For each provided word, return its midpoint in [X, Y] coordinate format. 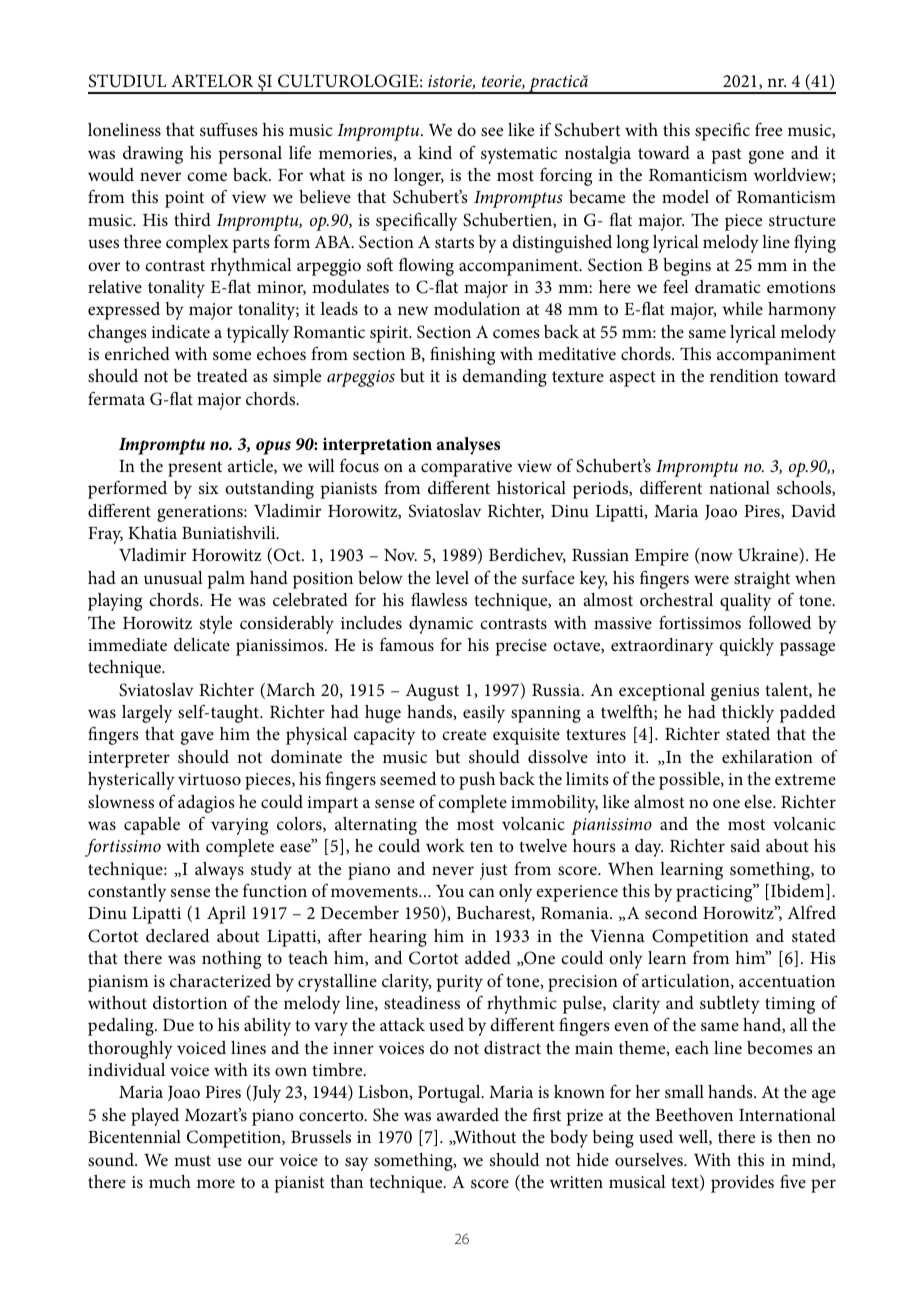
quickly [746, 647]
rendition [744, 375]
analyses [468, 446]
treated [222, 375]
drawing [153, 155]
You [450, 891]
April [226, 915]
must [192, 1160]
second [671, 912]
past [726, 156]
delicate [202, 644]
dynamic [441, 625]
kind [435, 152]
